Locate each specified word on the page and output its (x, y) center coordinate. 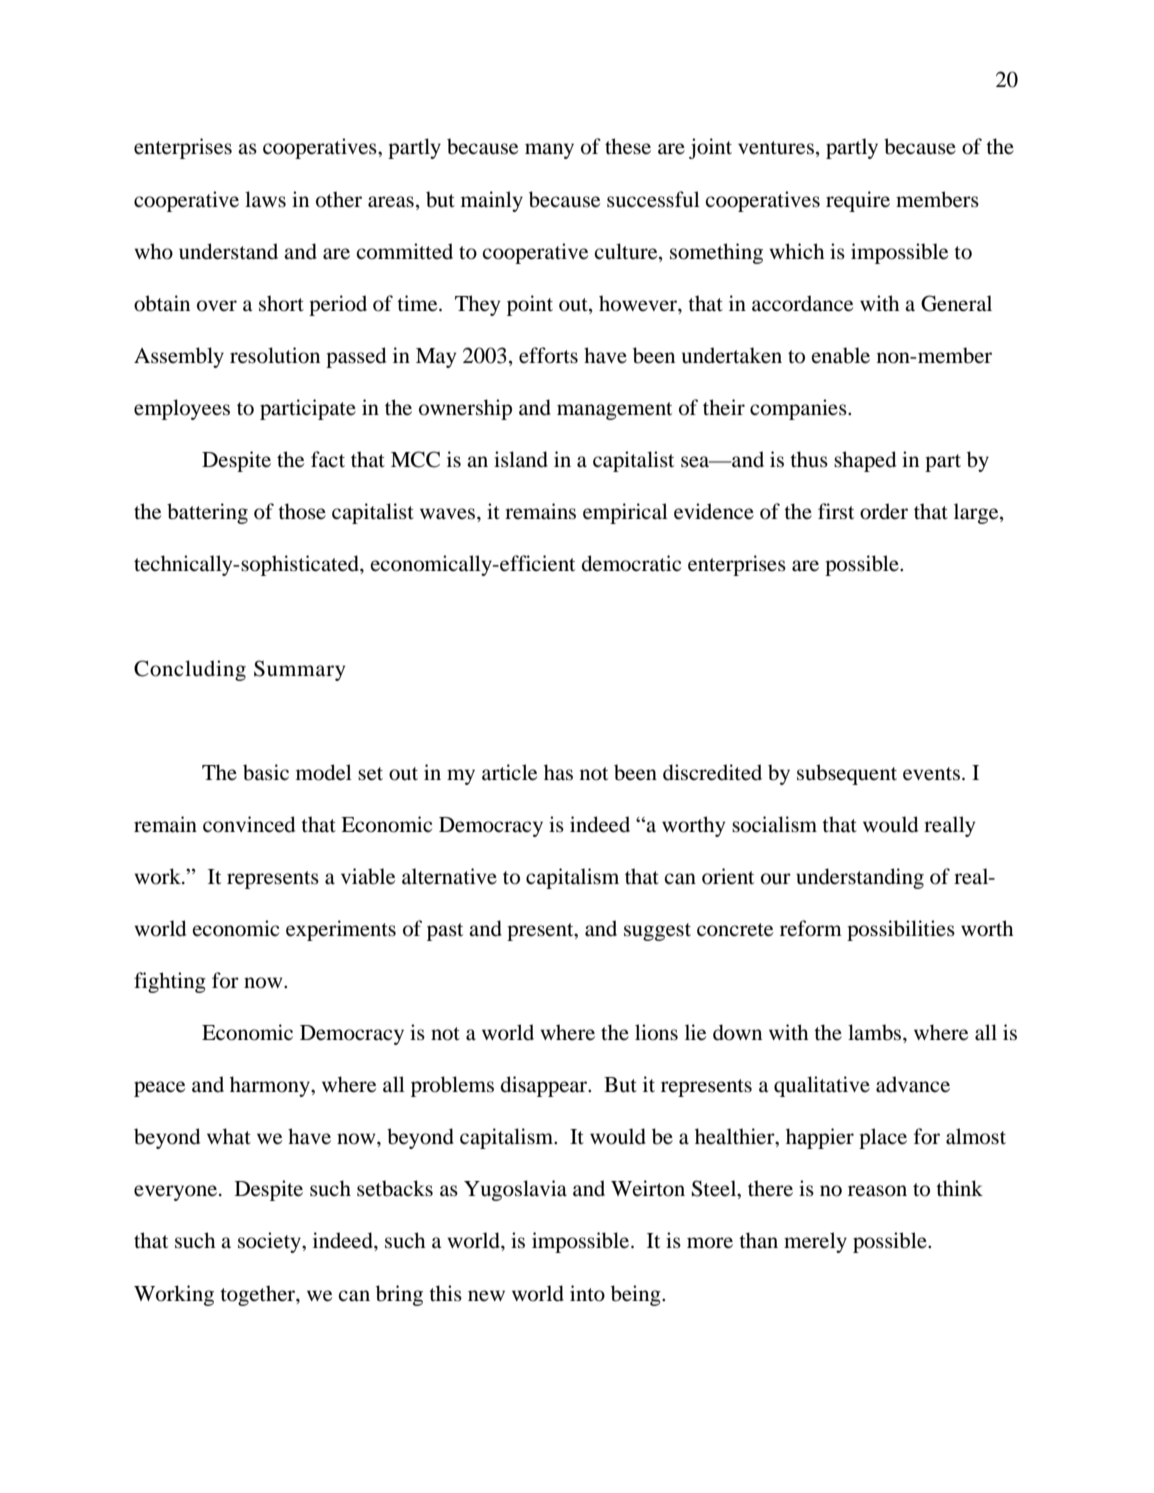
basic (266, 772)
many (549, 151)
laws (265, 199)
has (558, 772)
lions (656, 1032)
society (270, 1242)
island (521, 459)
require (858, 201)
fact (328, 459)
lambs (876, 1032)
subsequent (847, 774)
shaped (865, 461)
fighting (170, 982)
